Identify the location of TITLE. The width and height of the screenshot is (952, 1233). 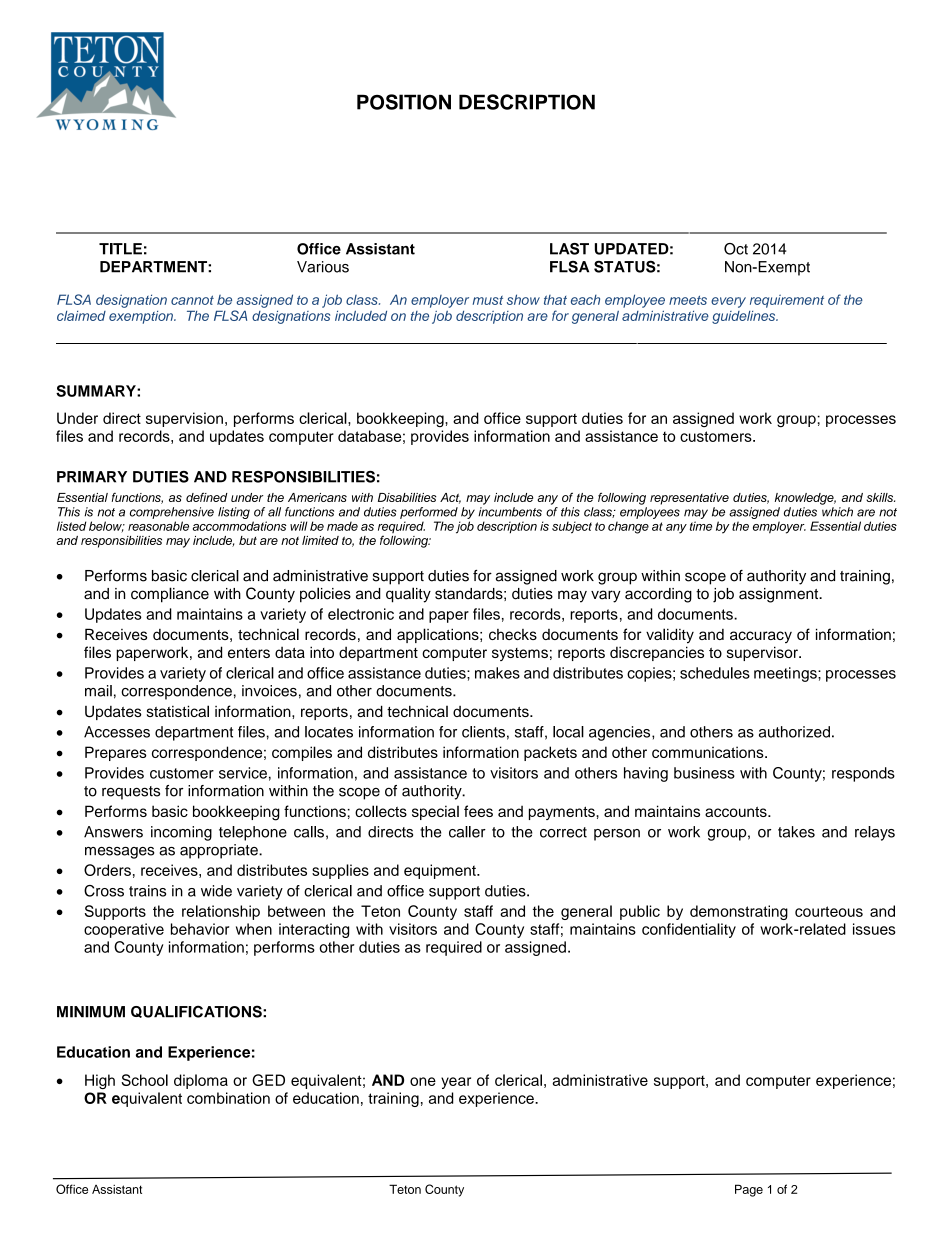
(120, 249).
